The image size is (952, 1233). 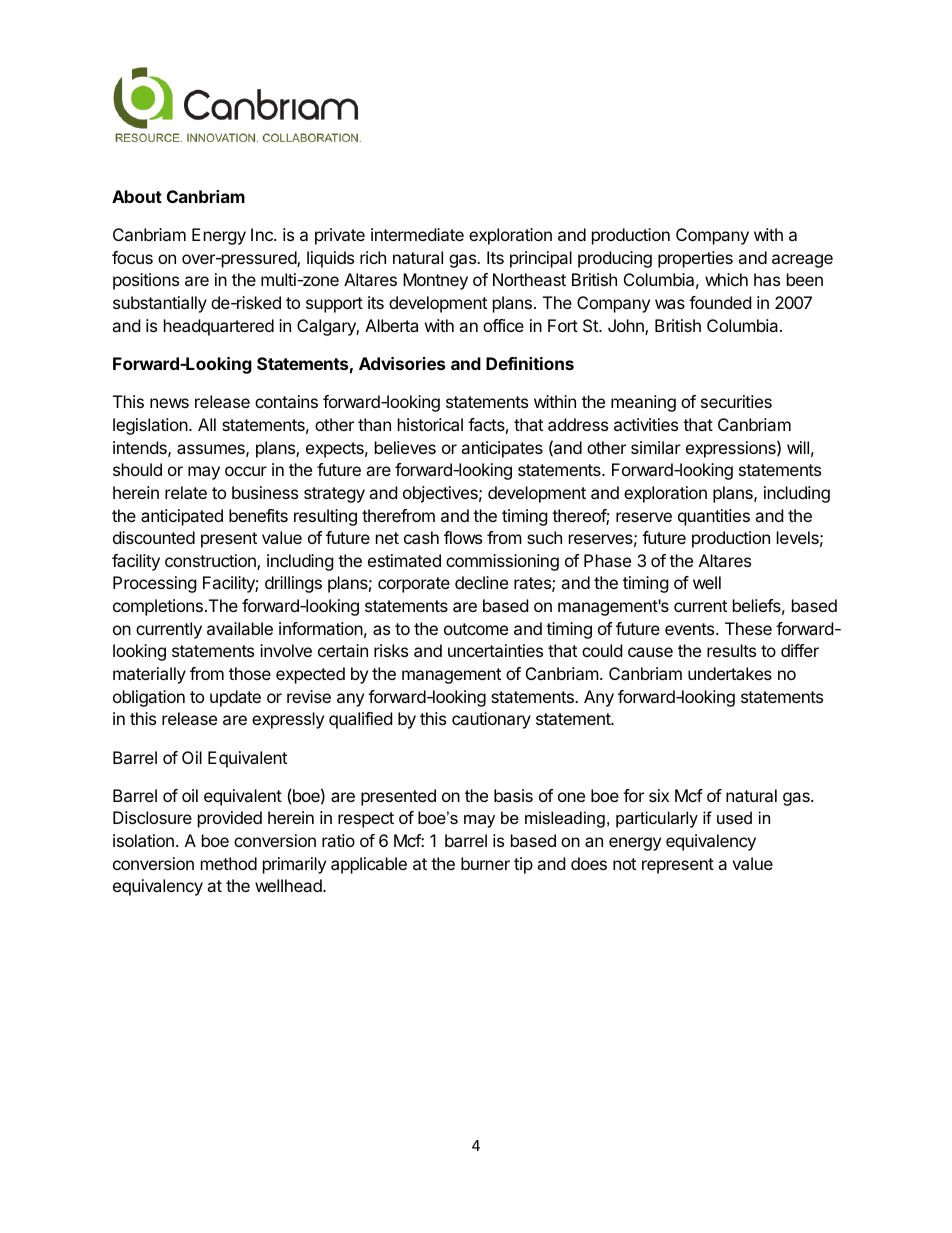 I want to click on occur, so click(x=246, y=471).
